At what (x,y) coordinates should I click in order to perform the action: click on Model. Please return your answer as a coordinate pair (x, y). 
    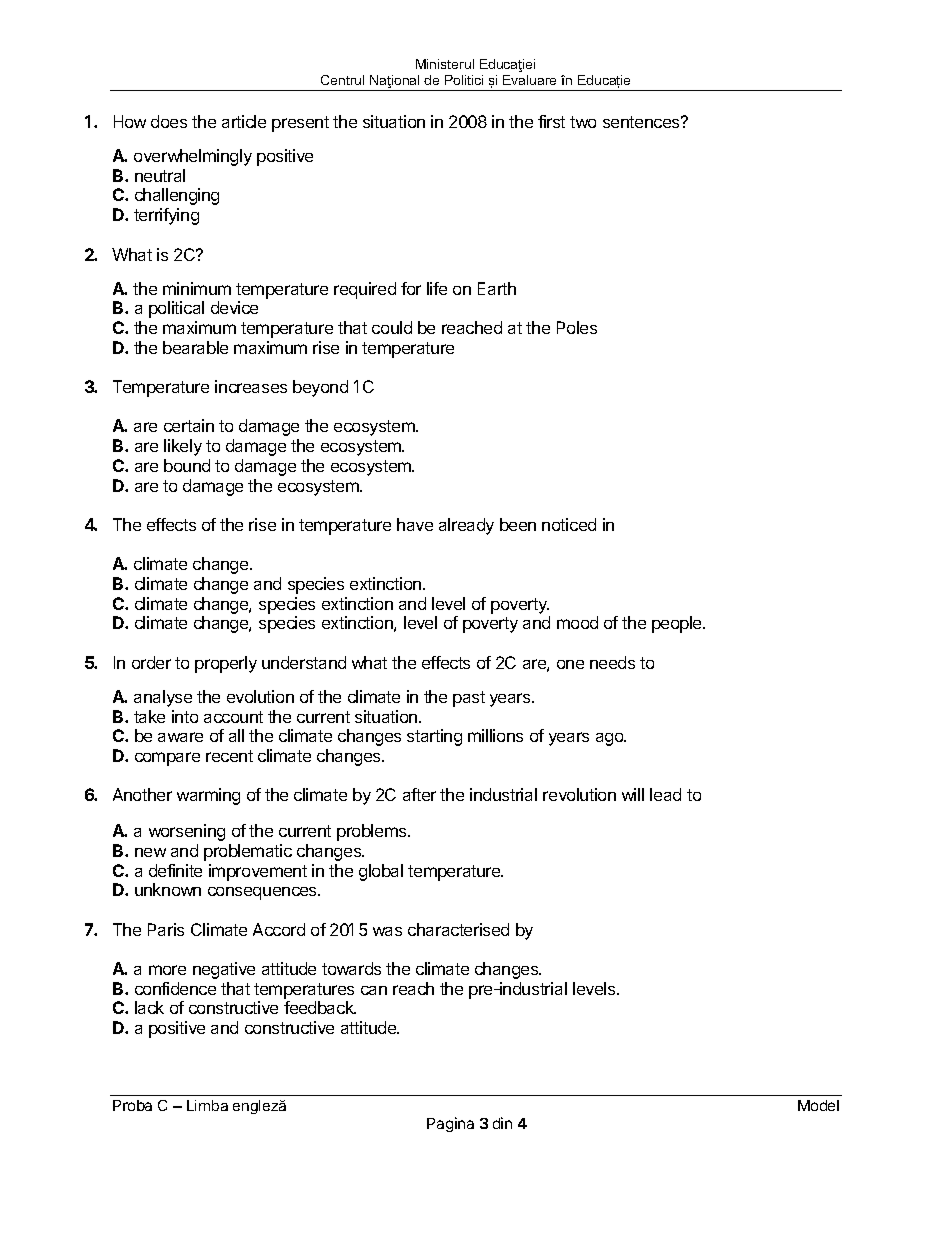
    Looking at the image, I should click on (818, 1105).
